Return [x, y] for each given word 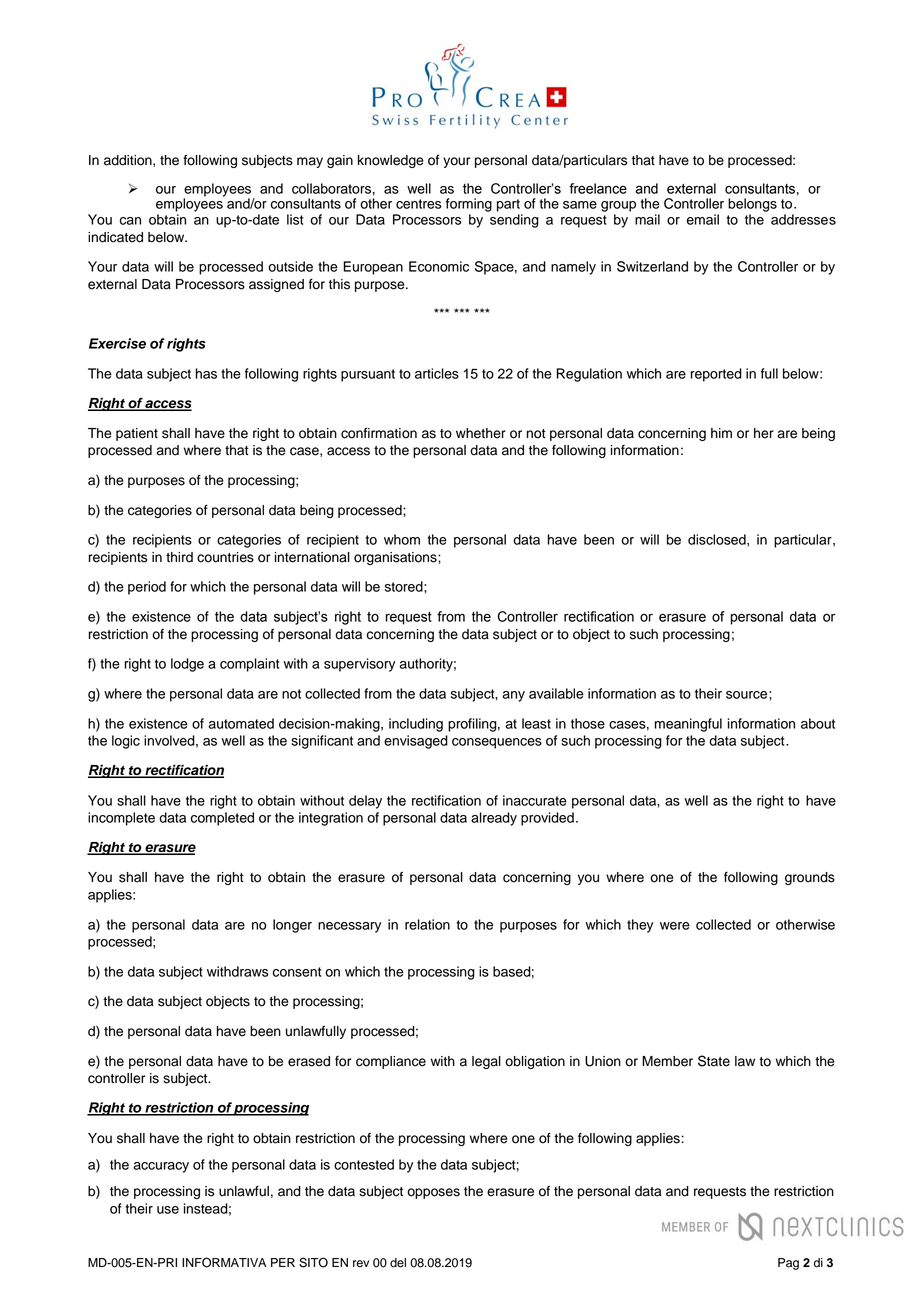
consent [297, 972]
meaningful [688, 725]
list [295, 219]
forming [469, 205]
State [714, 1061]
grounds [810, 878]
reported [716, 375]
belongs [752, 205]
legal [486, 1062]
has [206, 373]
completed [222, 819]
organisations [396, 558]
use [168, 1210]
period [147, 588]
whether [481, 433]
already [494, 819]
